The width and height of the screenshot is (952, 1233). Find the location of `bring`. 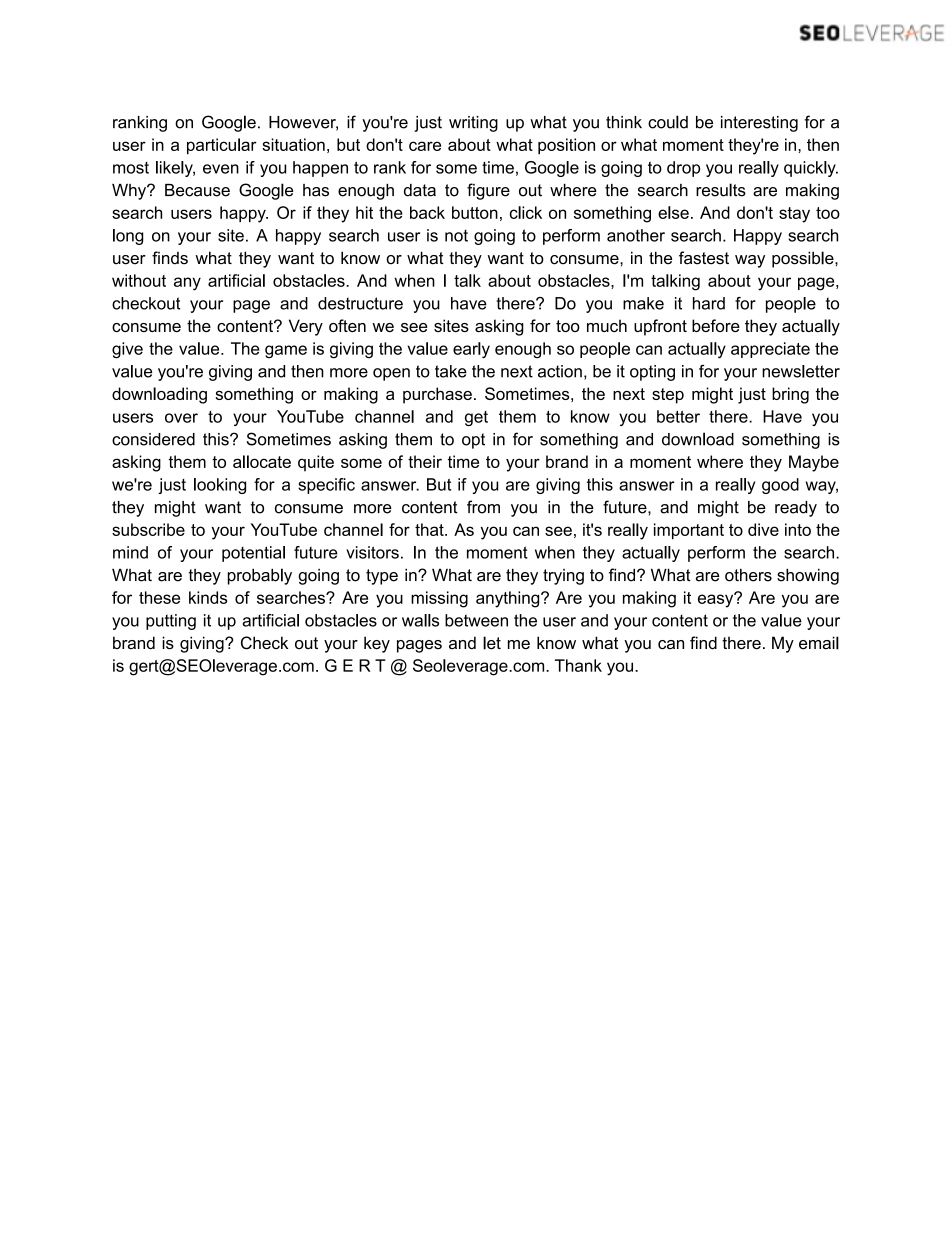

bring is located at coordinates (790, 395).
